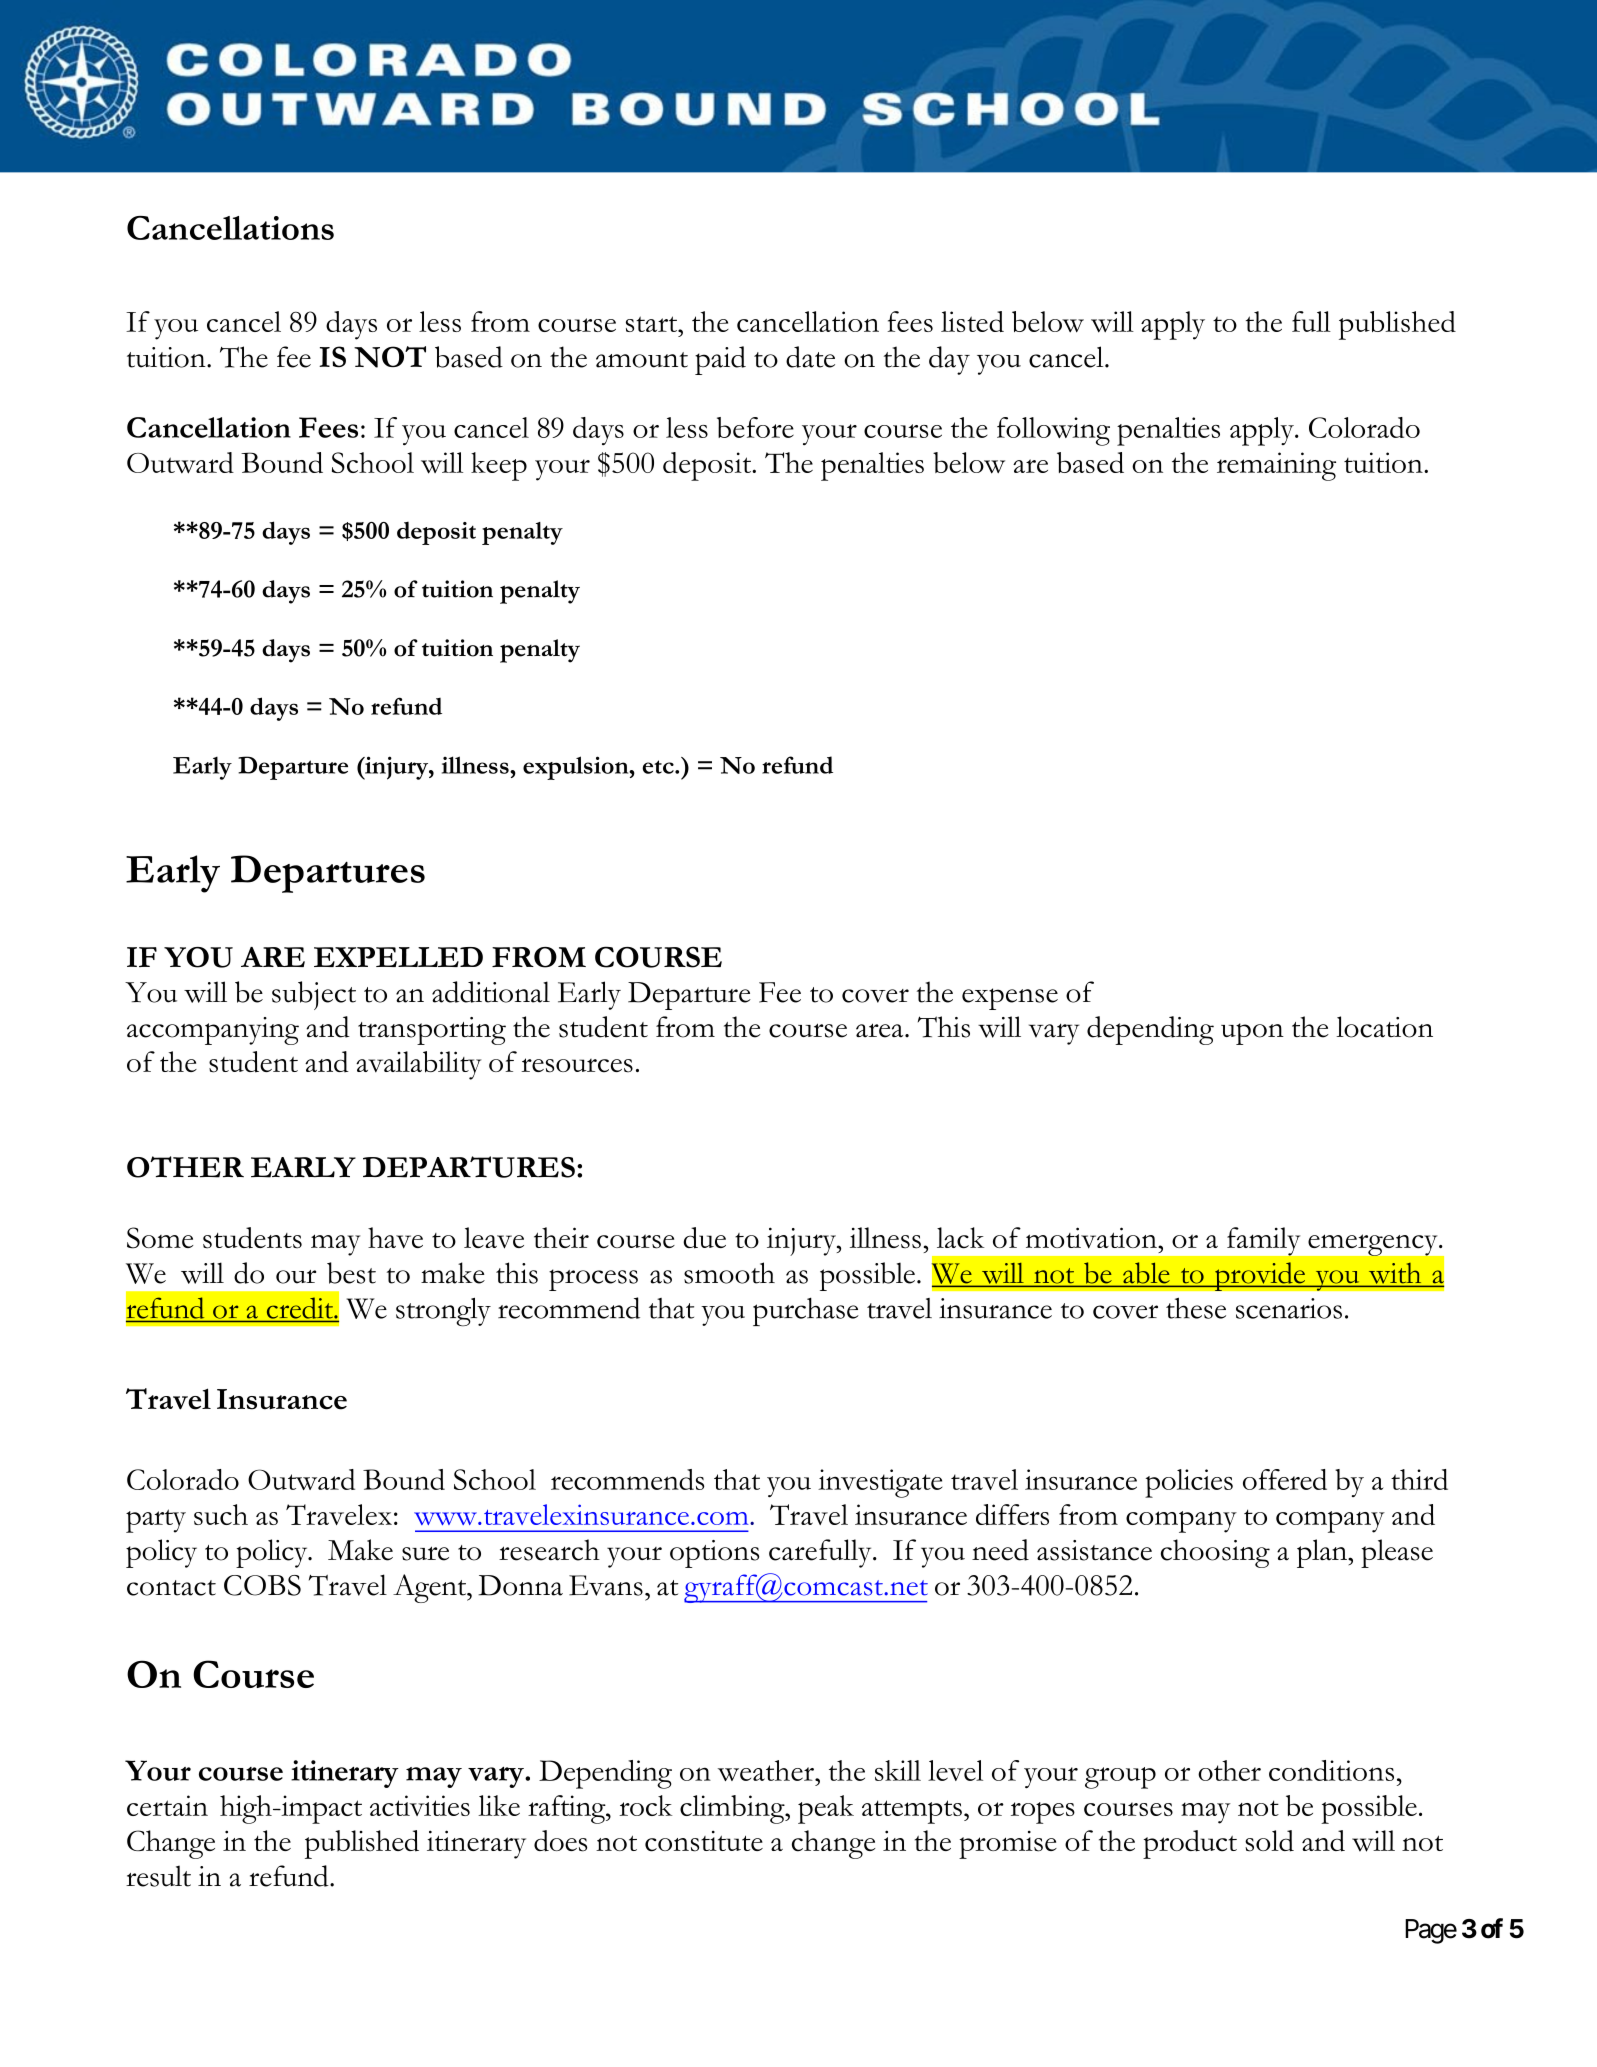 Image resolution: width=1597 pixels, height=2067 pixels. I want to click on peak, so click(826, 1809).
